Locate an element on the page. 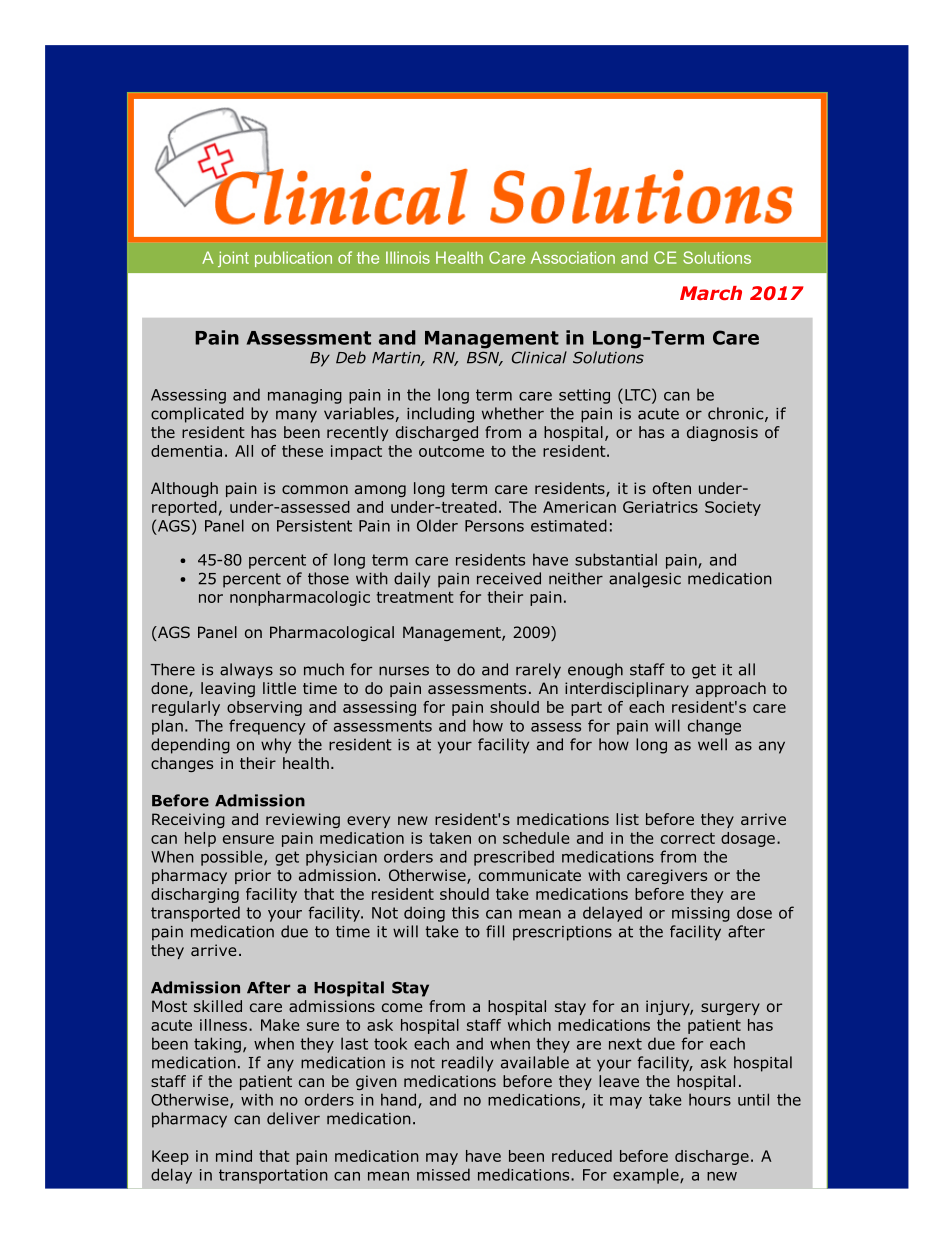 The height and width of the image is (1233, 952). nurses is located at coordinates (404, 671).
